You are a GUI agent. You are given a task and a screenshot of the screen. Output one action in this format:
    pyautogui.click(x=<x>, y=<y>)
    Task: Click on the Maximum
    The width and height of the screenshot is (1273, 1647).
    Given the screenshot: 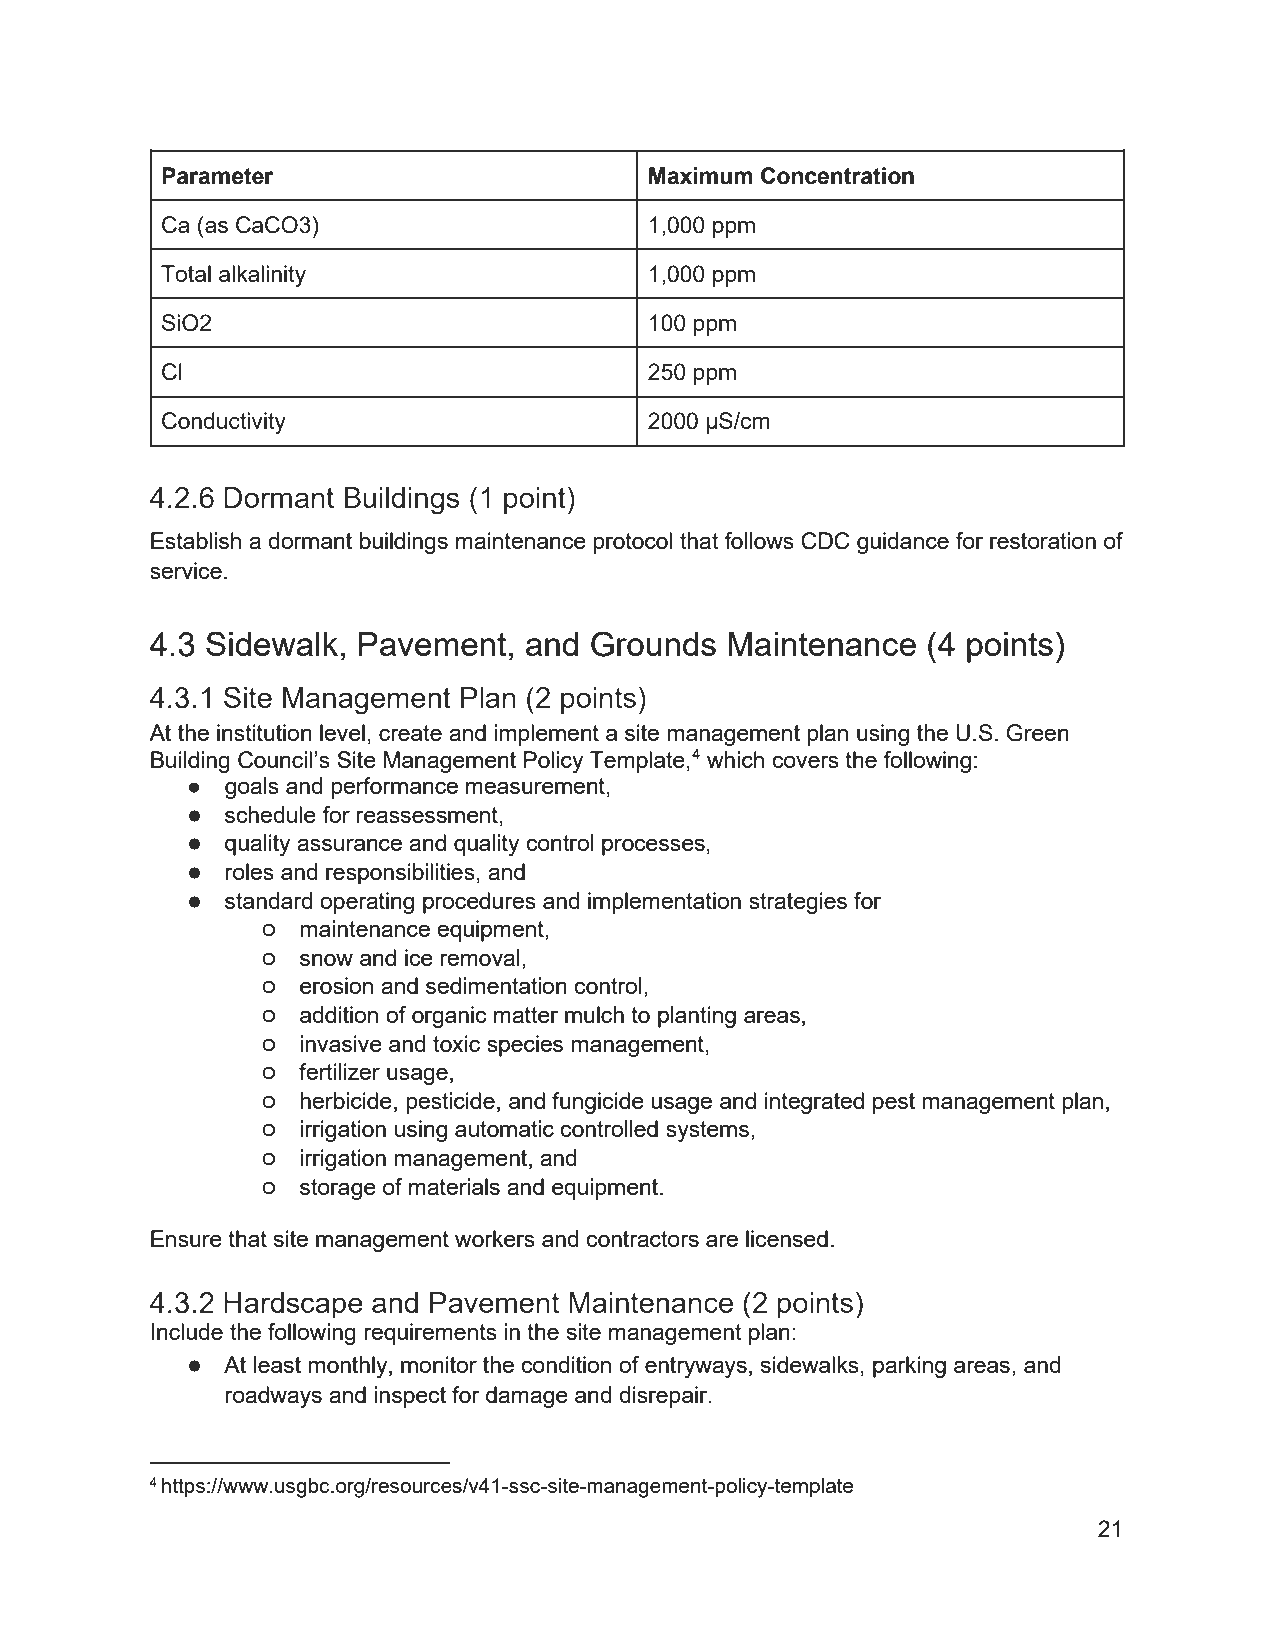 What is the action you would take?
    pyautogui.click(x=701, y=176)
